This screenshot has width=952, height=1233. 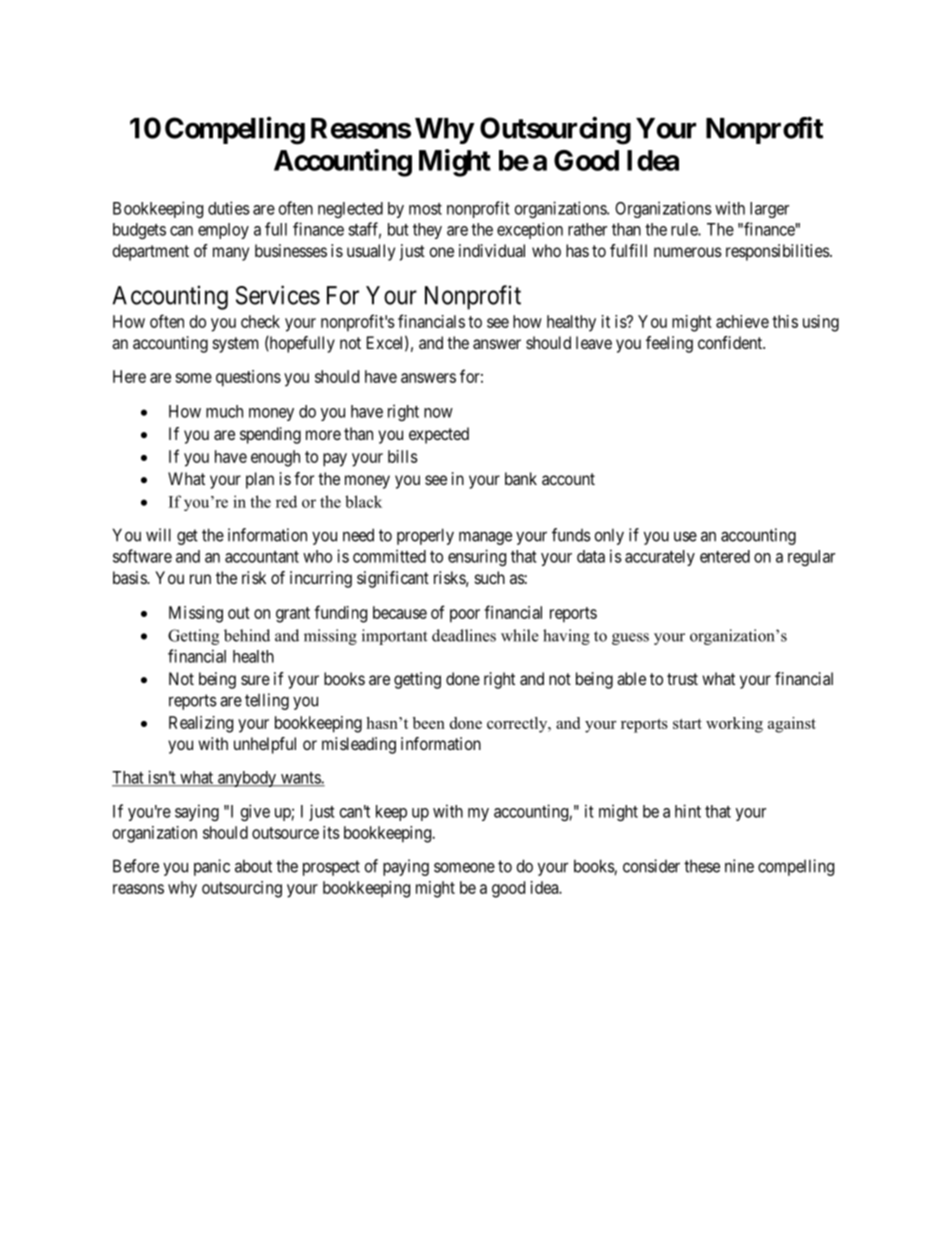 I want to click on expected, so click(x=439, y=435).
